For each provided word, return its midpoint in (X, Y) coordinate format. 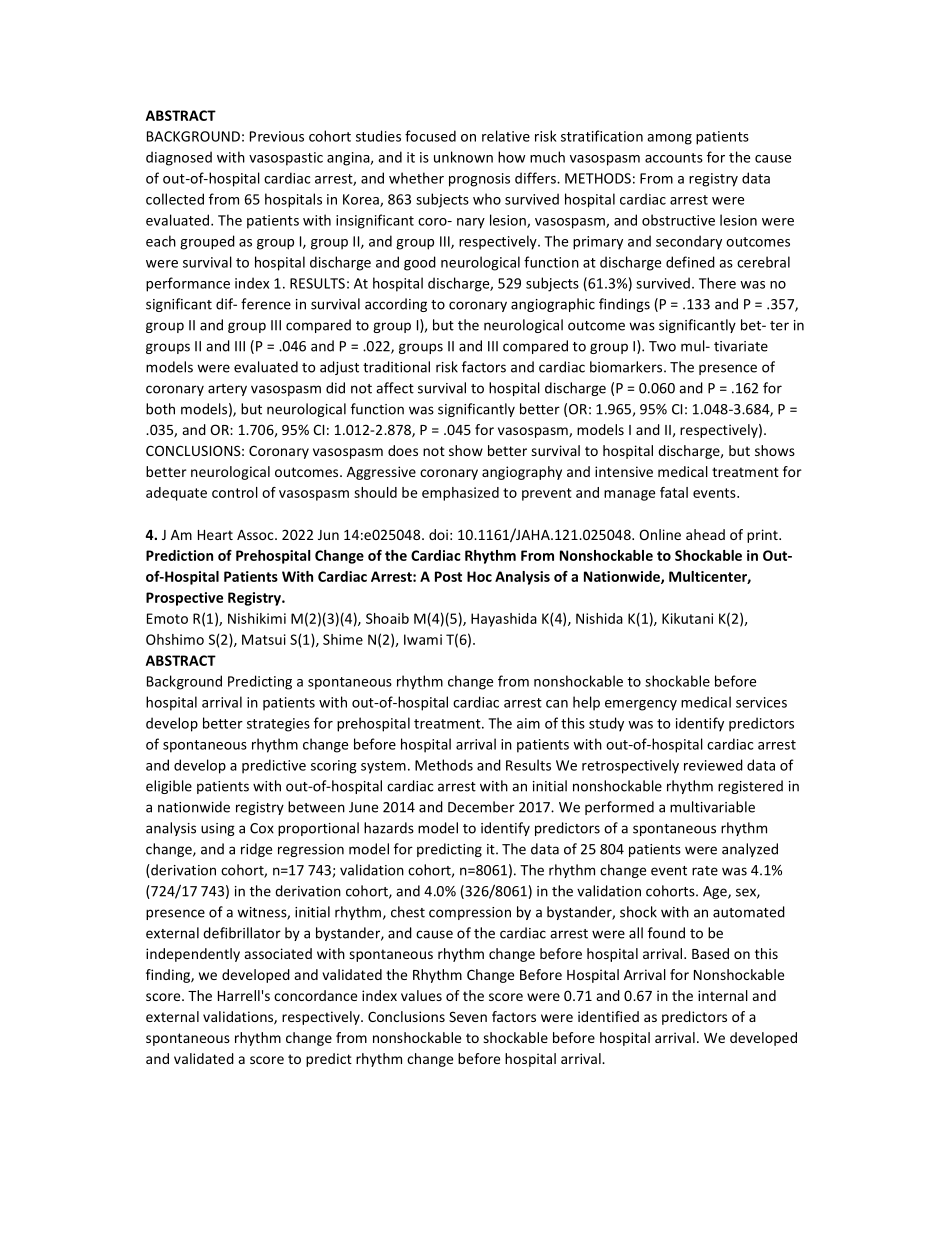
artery (227, 390)
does (403, 450)
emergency (641, 705)
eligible (169, 787)
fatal (674, 492)
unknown (463, 157)
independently (193, 955)
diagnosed (179, 158)
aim (528, 723)
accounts (674, 158)
